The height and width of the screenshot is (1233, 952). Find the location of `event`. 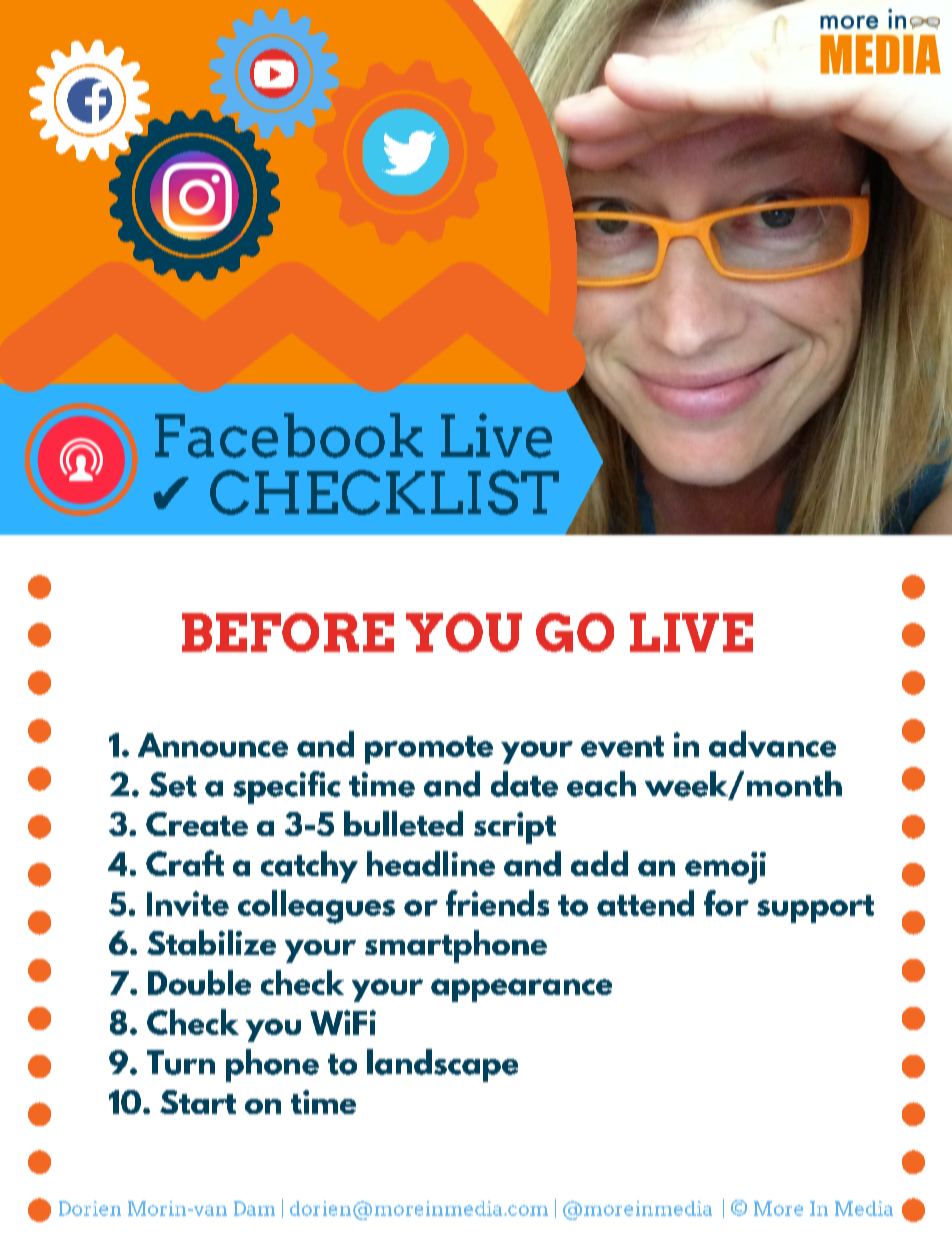

event is located at coordinates (622, 746).
